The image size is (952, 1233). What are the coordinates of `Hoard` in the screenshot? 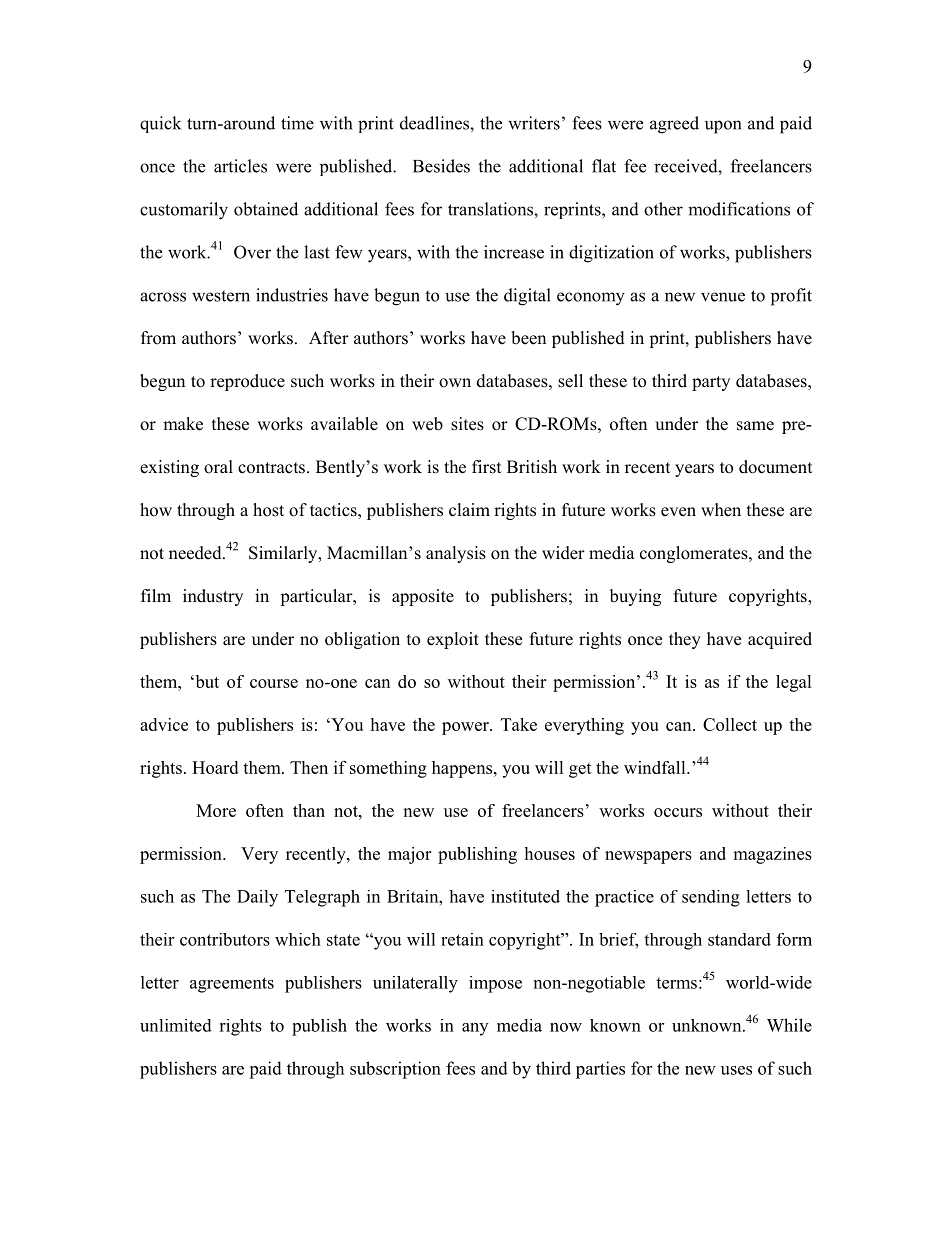 It's located at (215, 767).
